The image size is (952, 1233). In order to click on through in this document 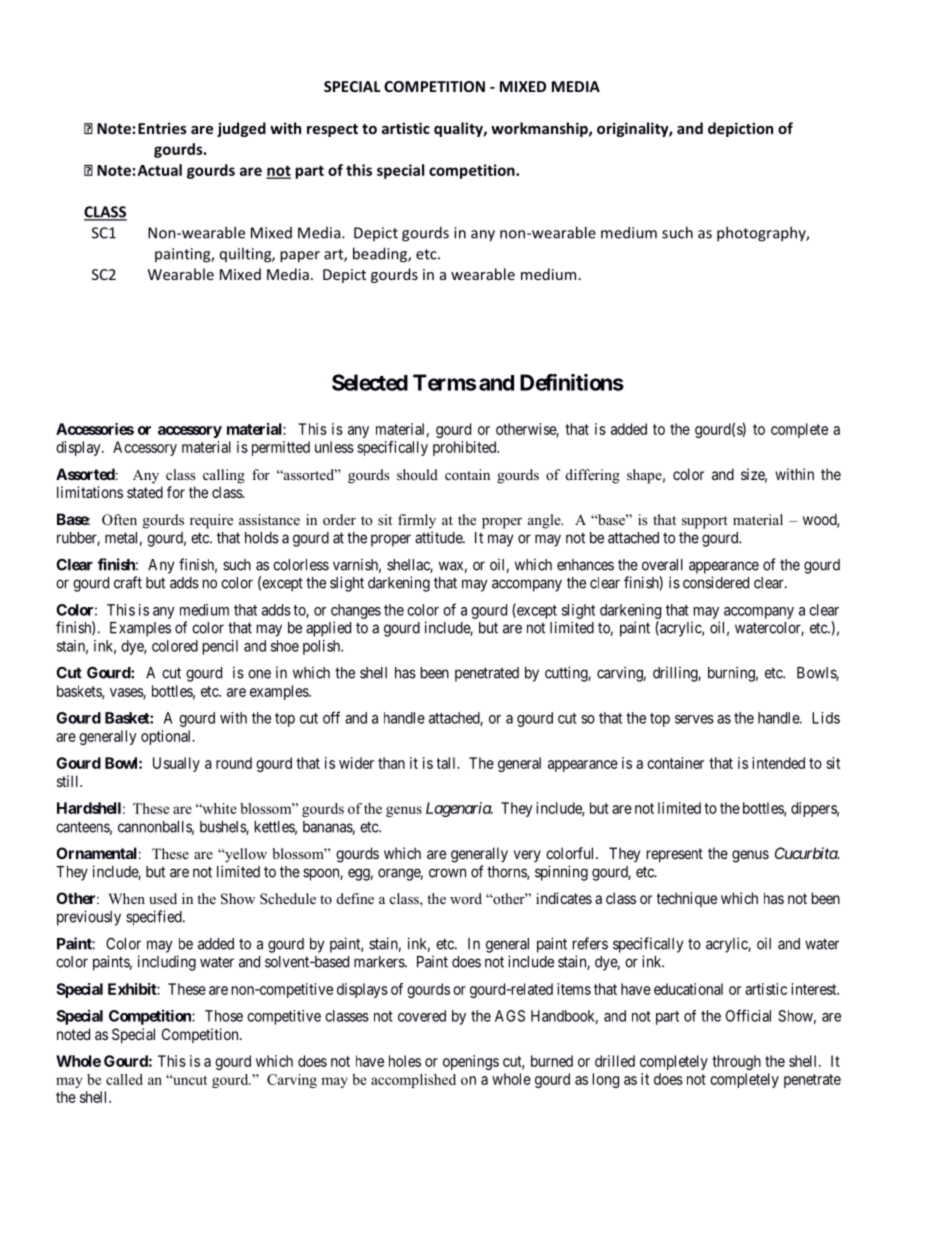, I will do `click(736, 1062)`.
